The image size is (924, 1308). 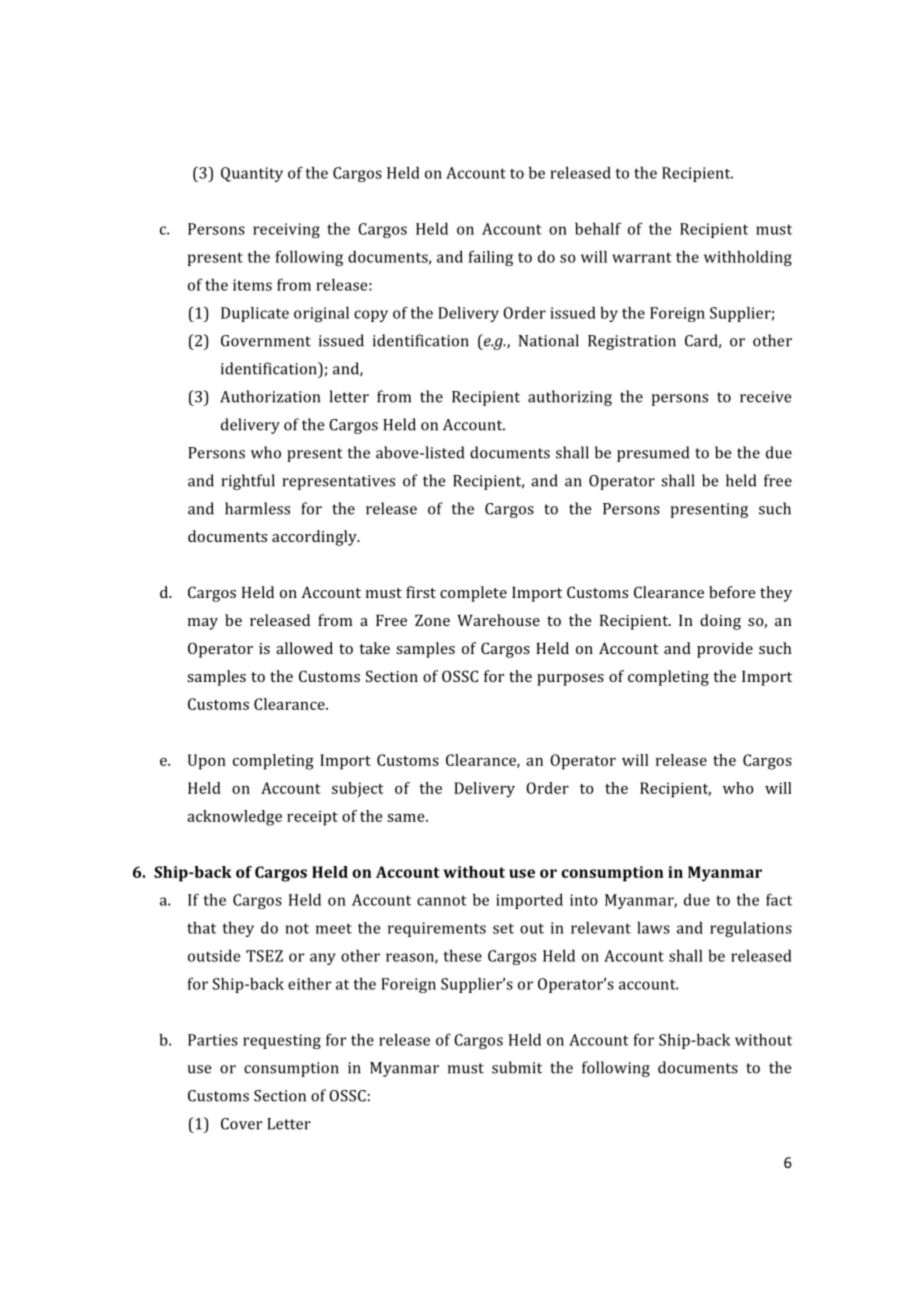 What do you see at coordinates (498, 620) in the screenshot?
I see `Warehouse` at bounding box center [498, 620].
